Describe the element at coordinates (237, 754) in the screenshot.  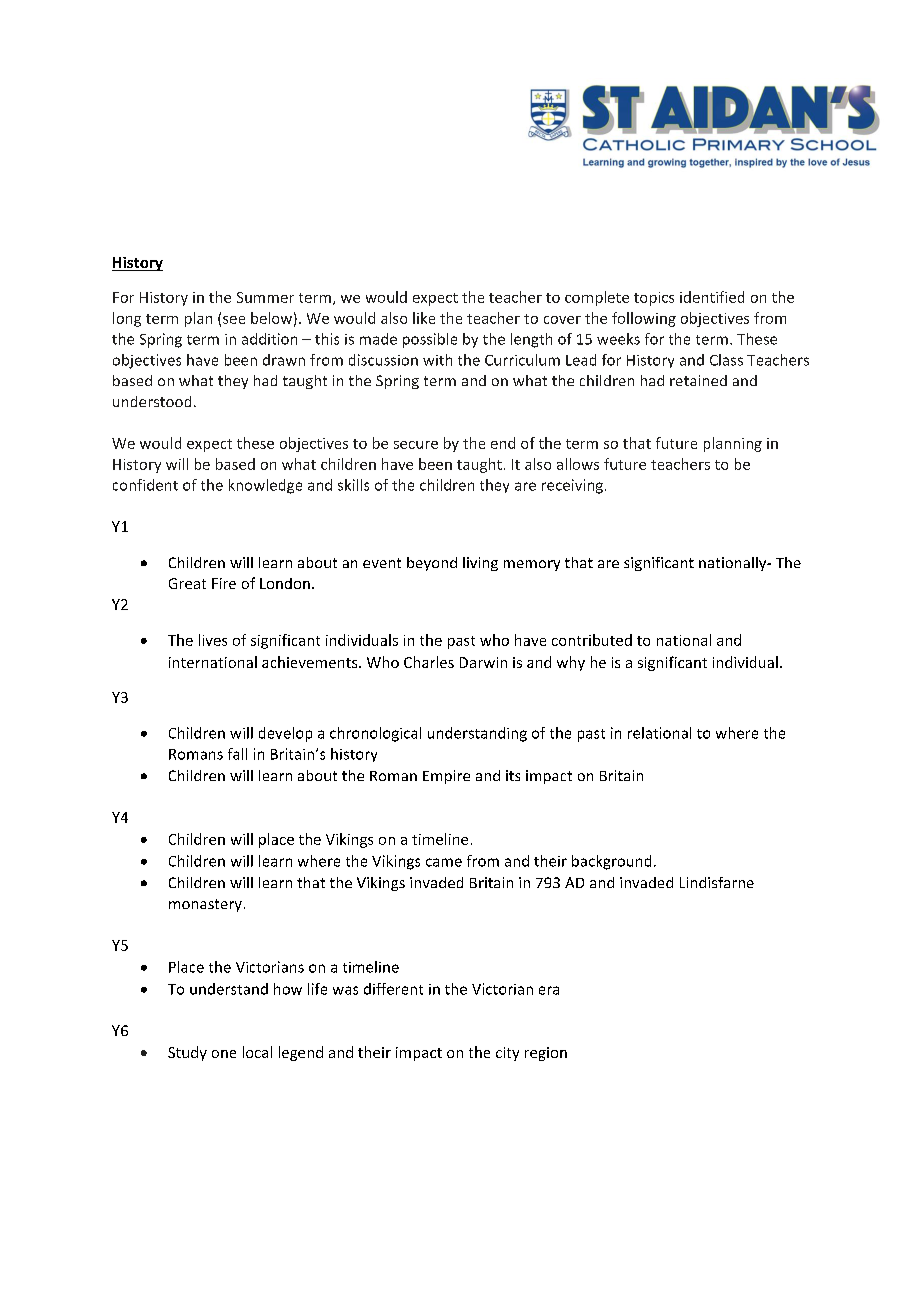
I see `fall` at that location.
